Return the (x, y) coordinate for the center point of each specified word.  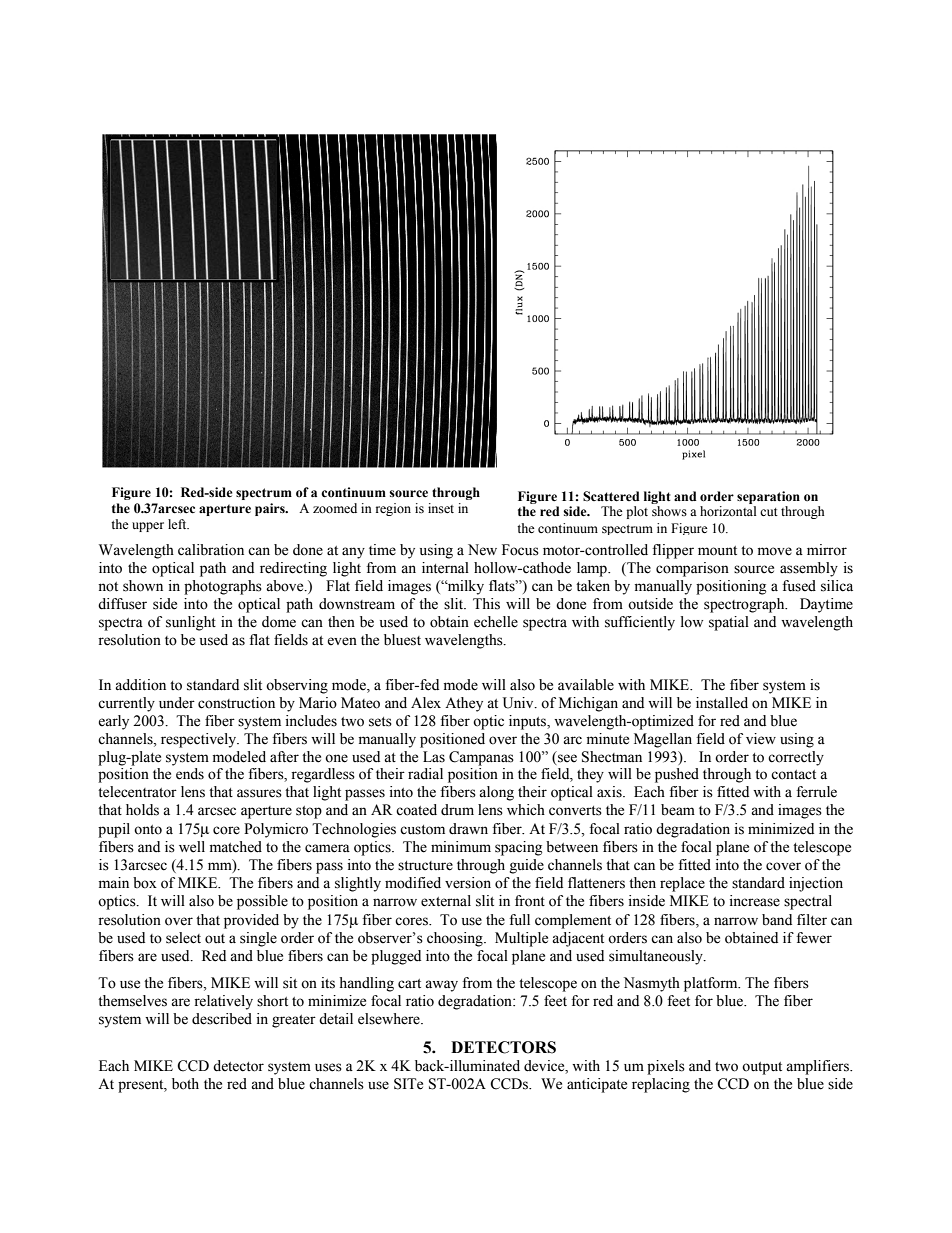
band (777, 920)
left (178, 524)
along (496, 793)
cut (769, 512)
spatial (729, 623)
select (183, 938)
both (185, 1084)
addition (140, 685)
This (486, 604)
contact (793, 775)
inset (441, 508)
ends (190, 774)
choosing (456, 939)
